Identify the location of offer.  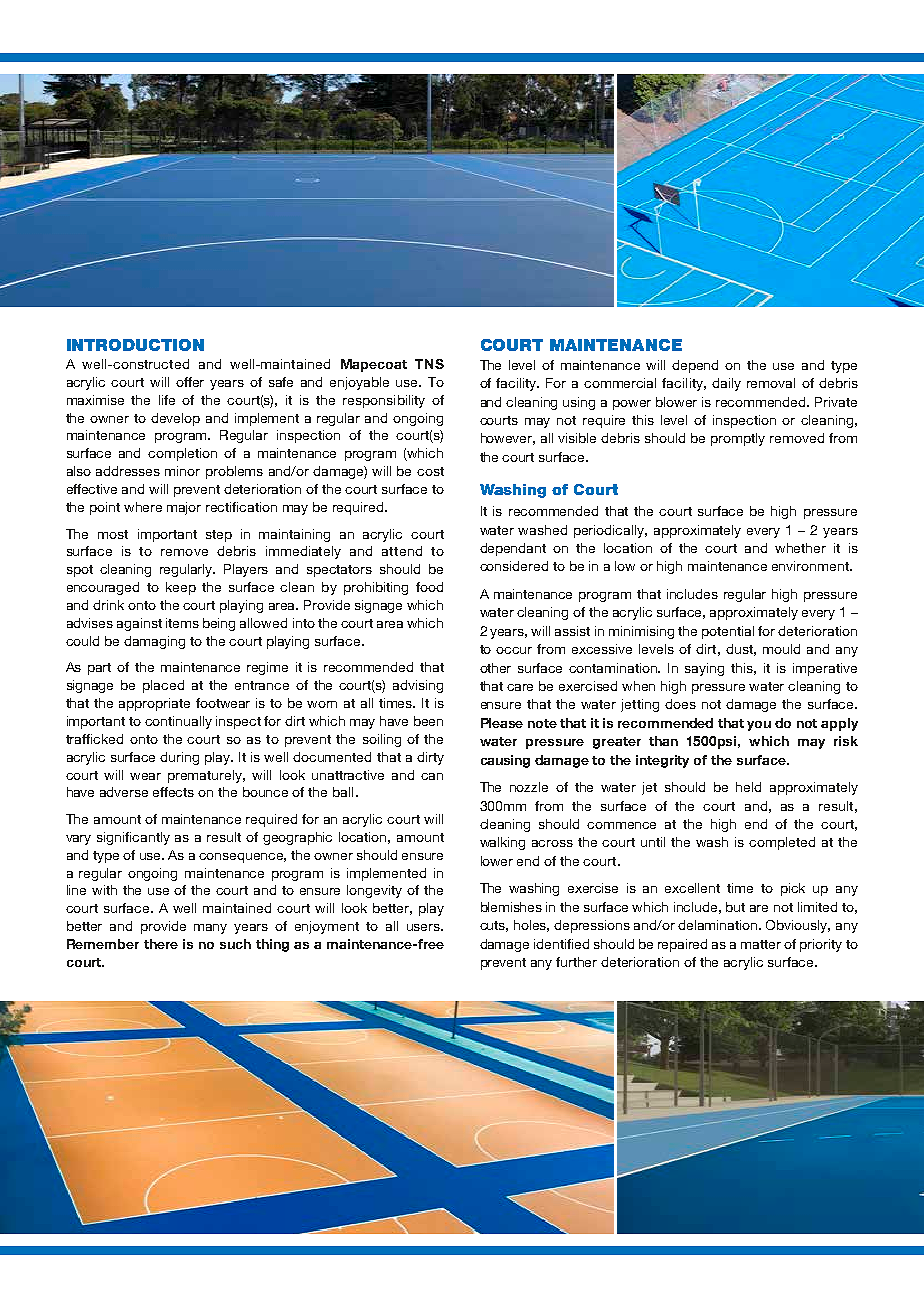
(190, 382).
